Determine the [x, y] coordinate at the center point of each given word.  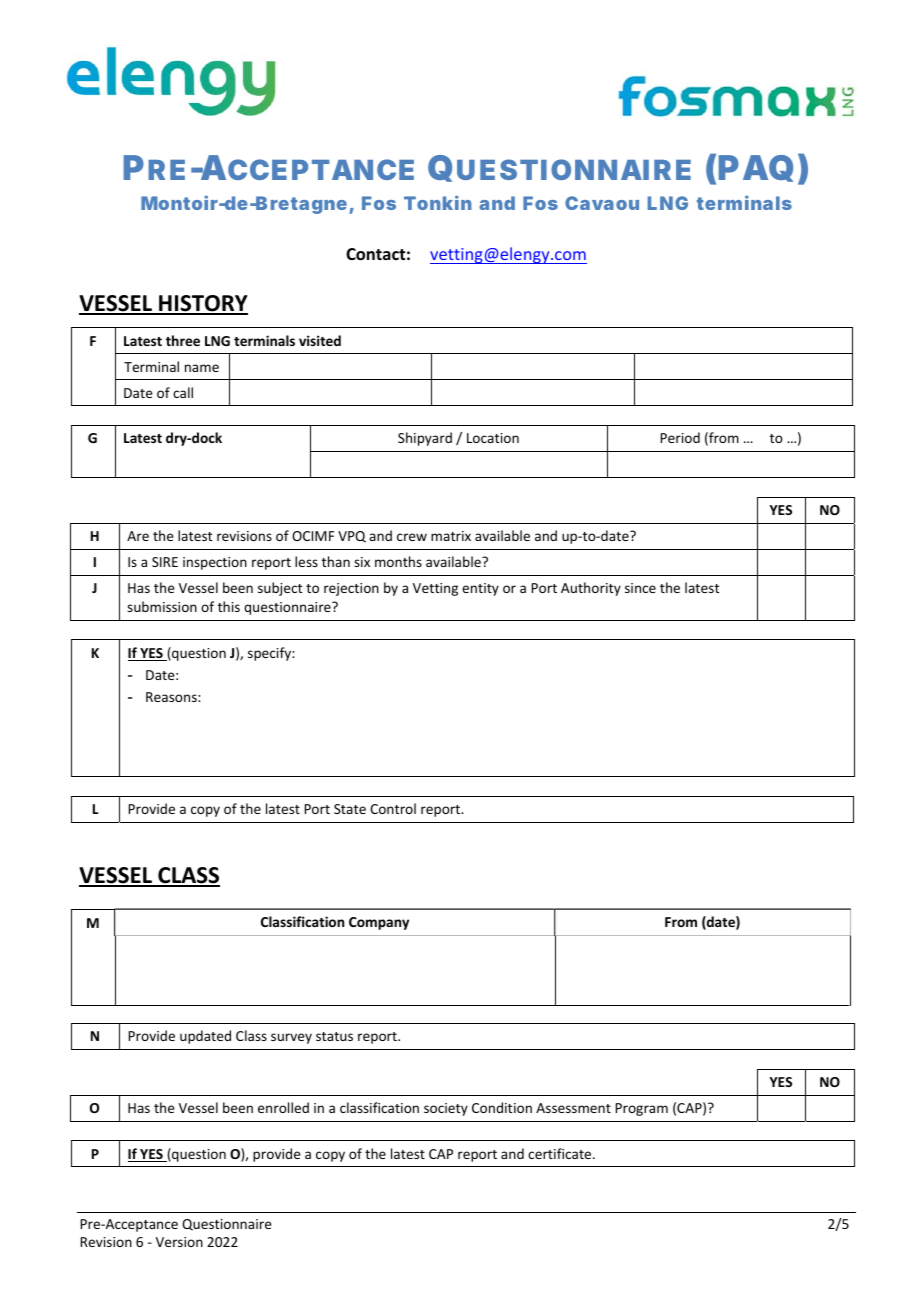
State [350, 809]
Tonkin [438, 202]
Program [642, 1109]
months [398, 561]
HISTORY [202, 304]
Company [379, 923]
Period [680, 437]
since [640, 588]
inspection [215, 563]
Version [179, 1242]
